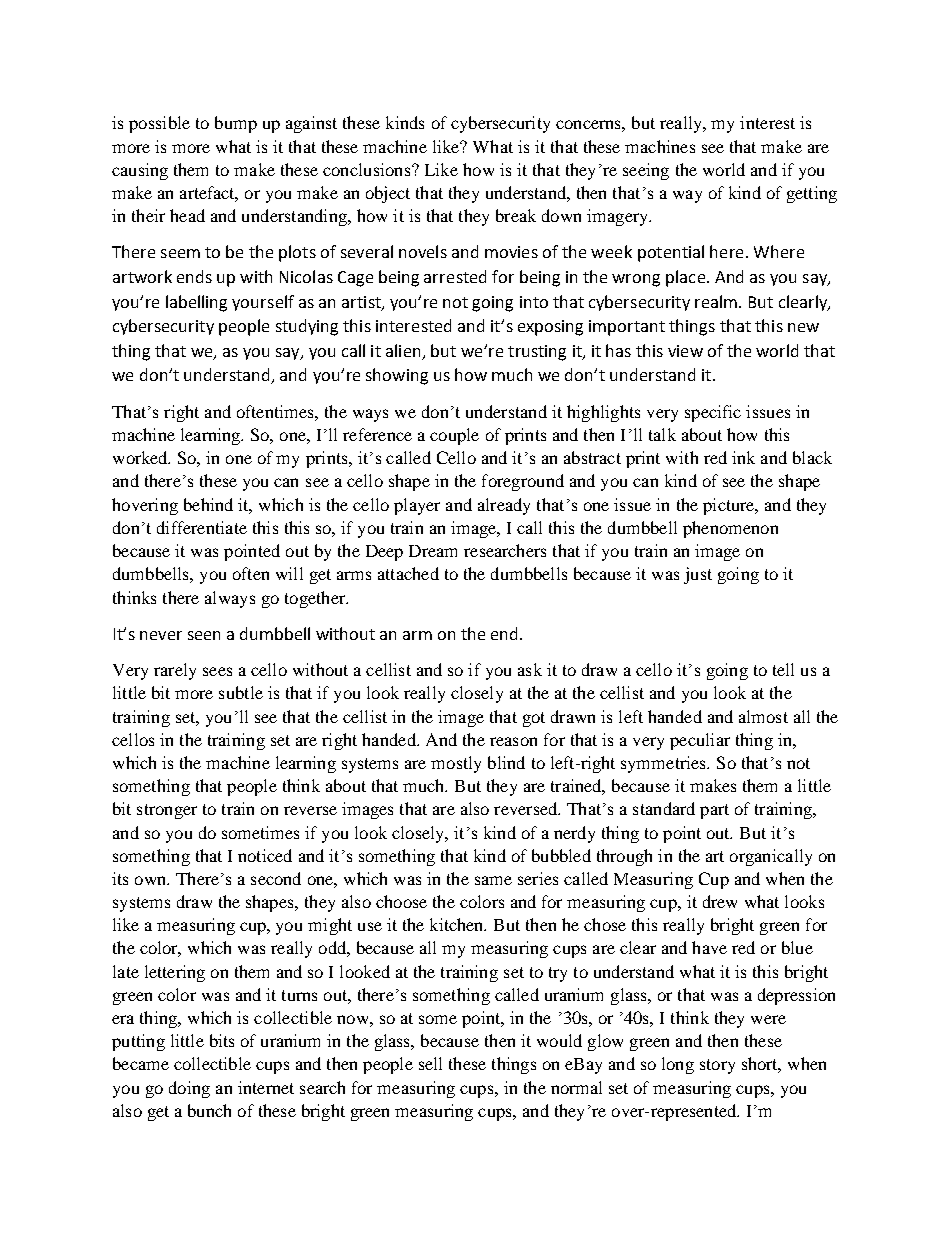 The height and width of the screenshot is (1233, 952). What do you see at coordinates (700, 741) in the screenshot?
I see `peculiar` at bounding box center [700, 741].
